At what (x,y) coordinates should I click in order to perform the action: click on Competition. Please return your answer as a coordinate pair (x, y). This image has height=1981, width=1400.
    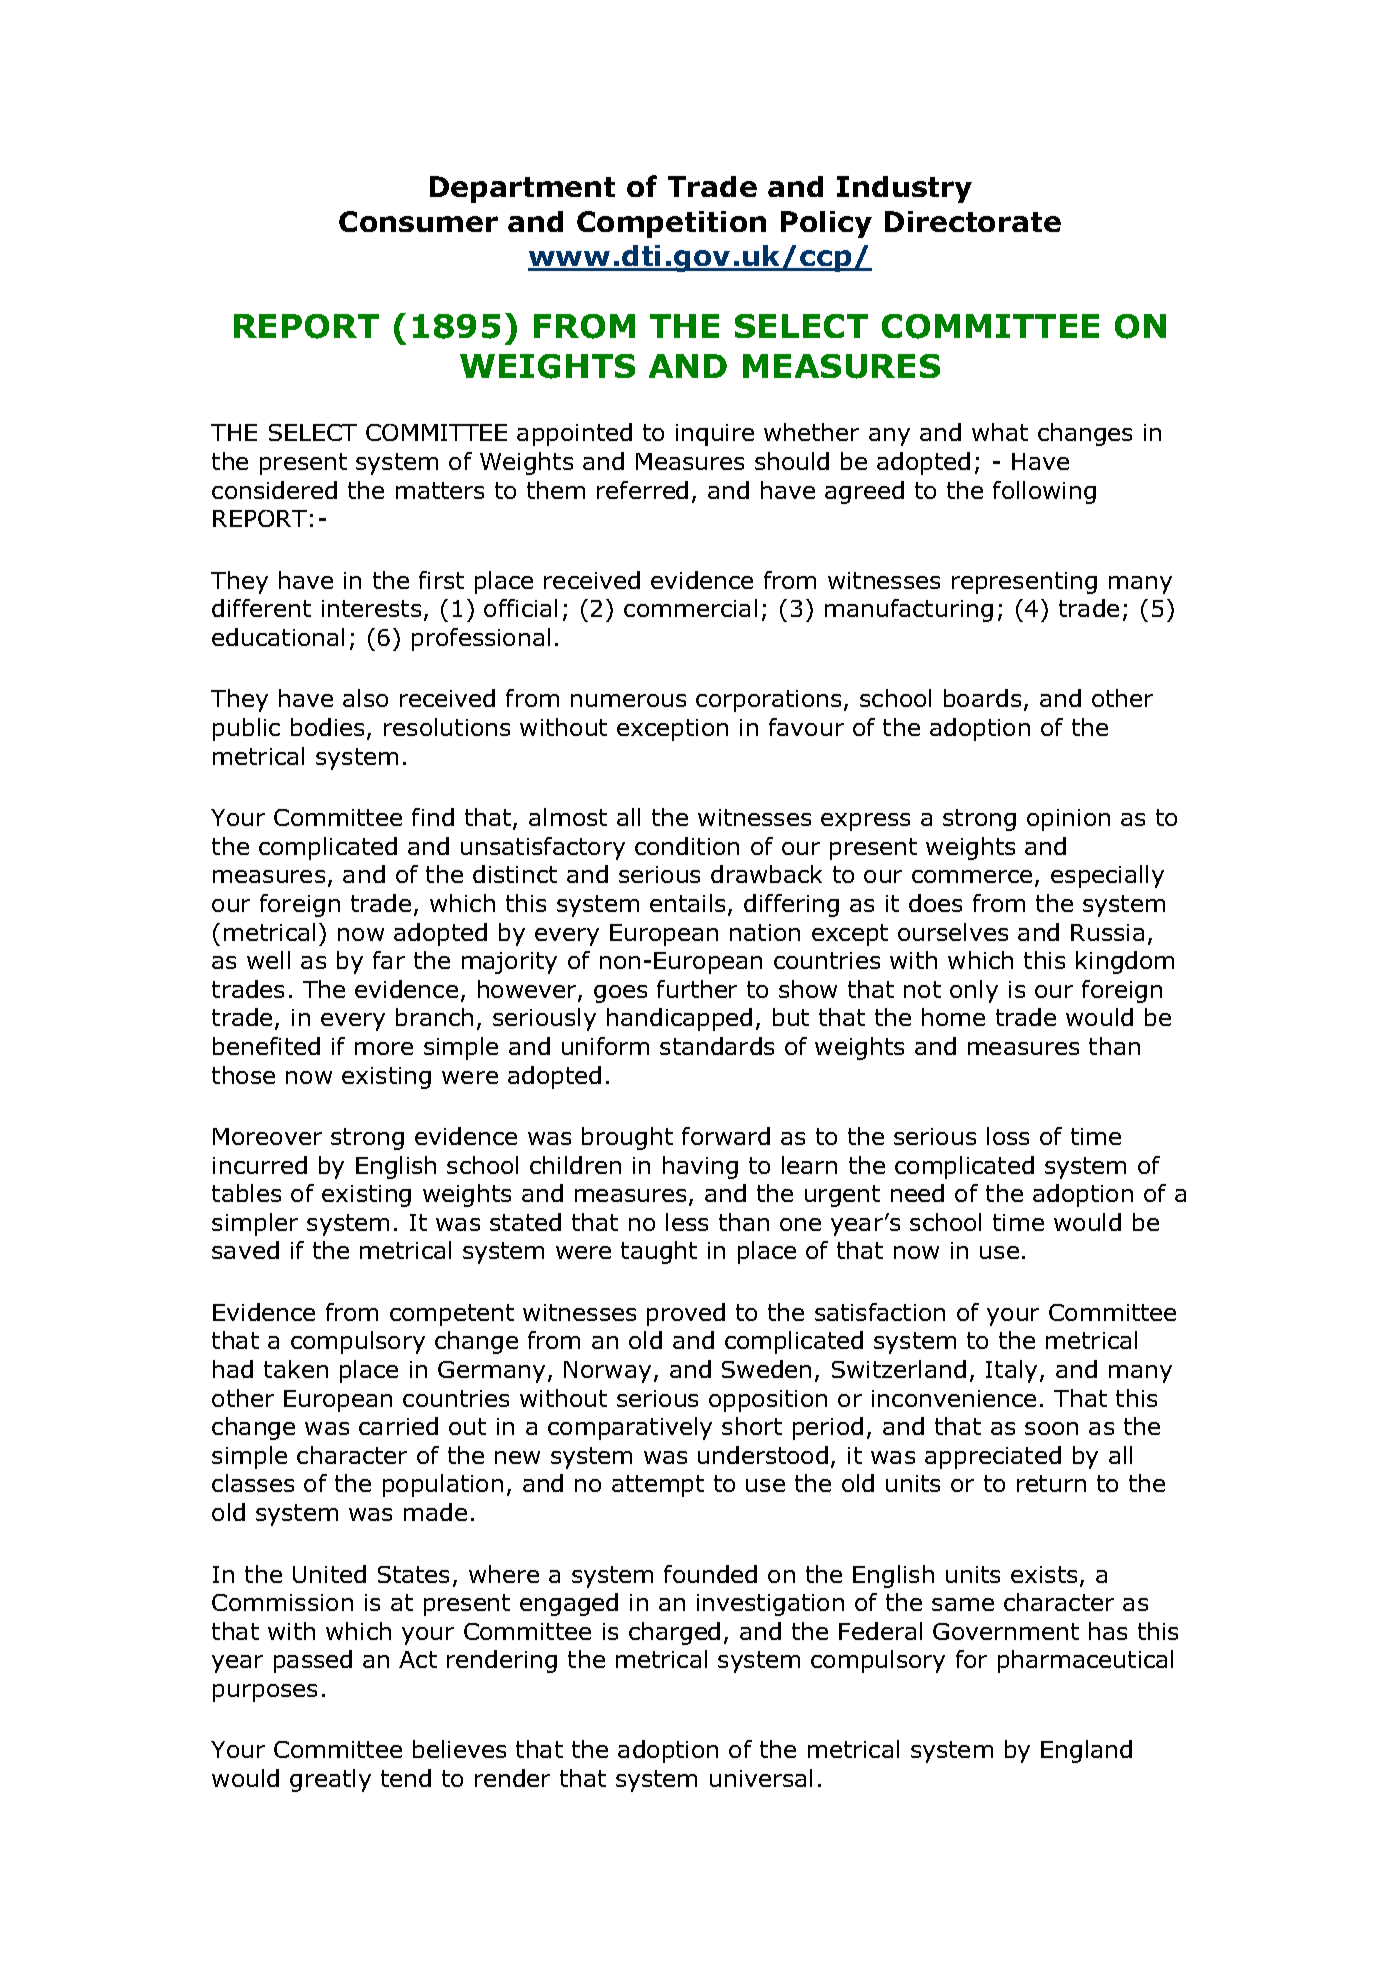
    Looking at the image, I should click on (671, 224).
